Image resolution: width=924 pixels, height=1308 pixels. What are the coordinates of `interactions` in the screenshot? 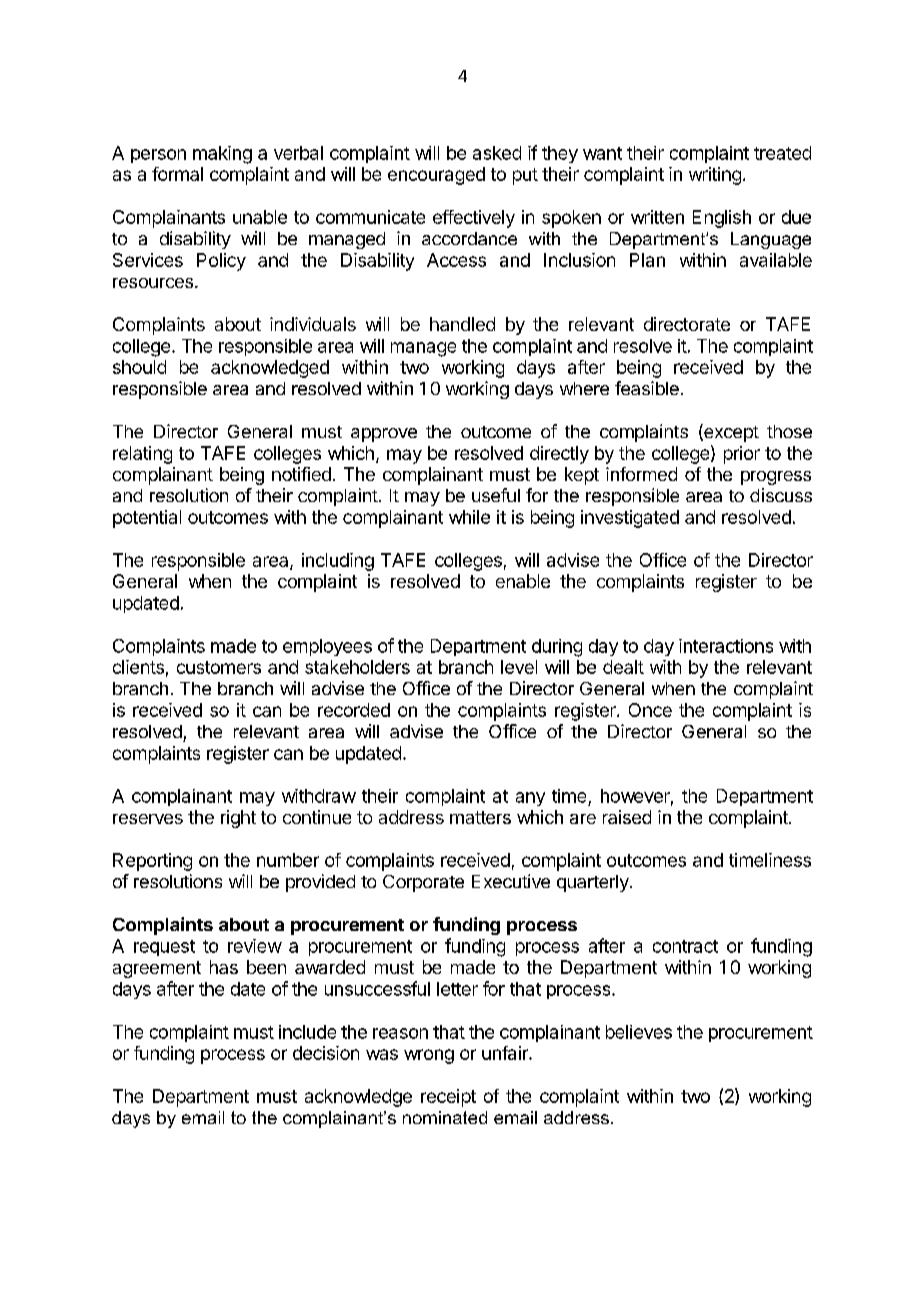 It's located at (726, 646).
